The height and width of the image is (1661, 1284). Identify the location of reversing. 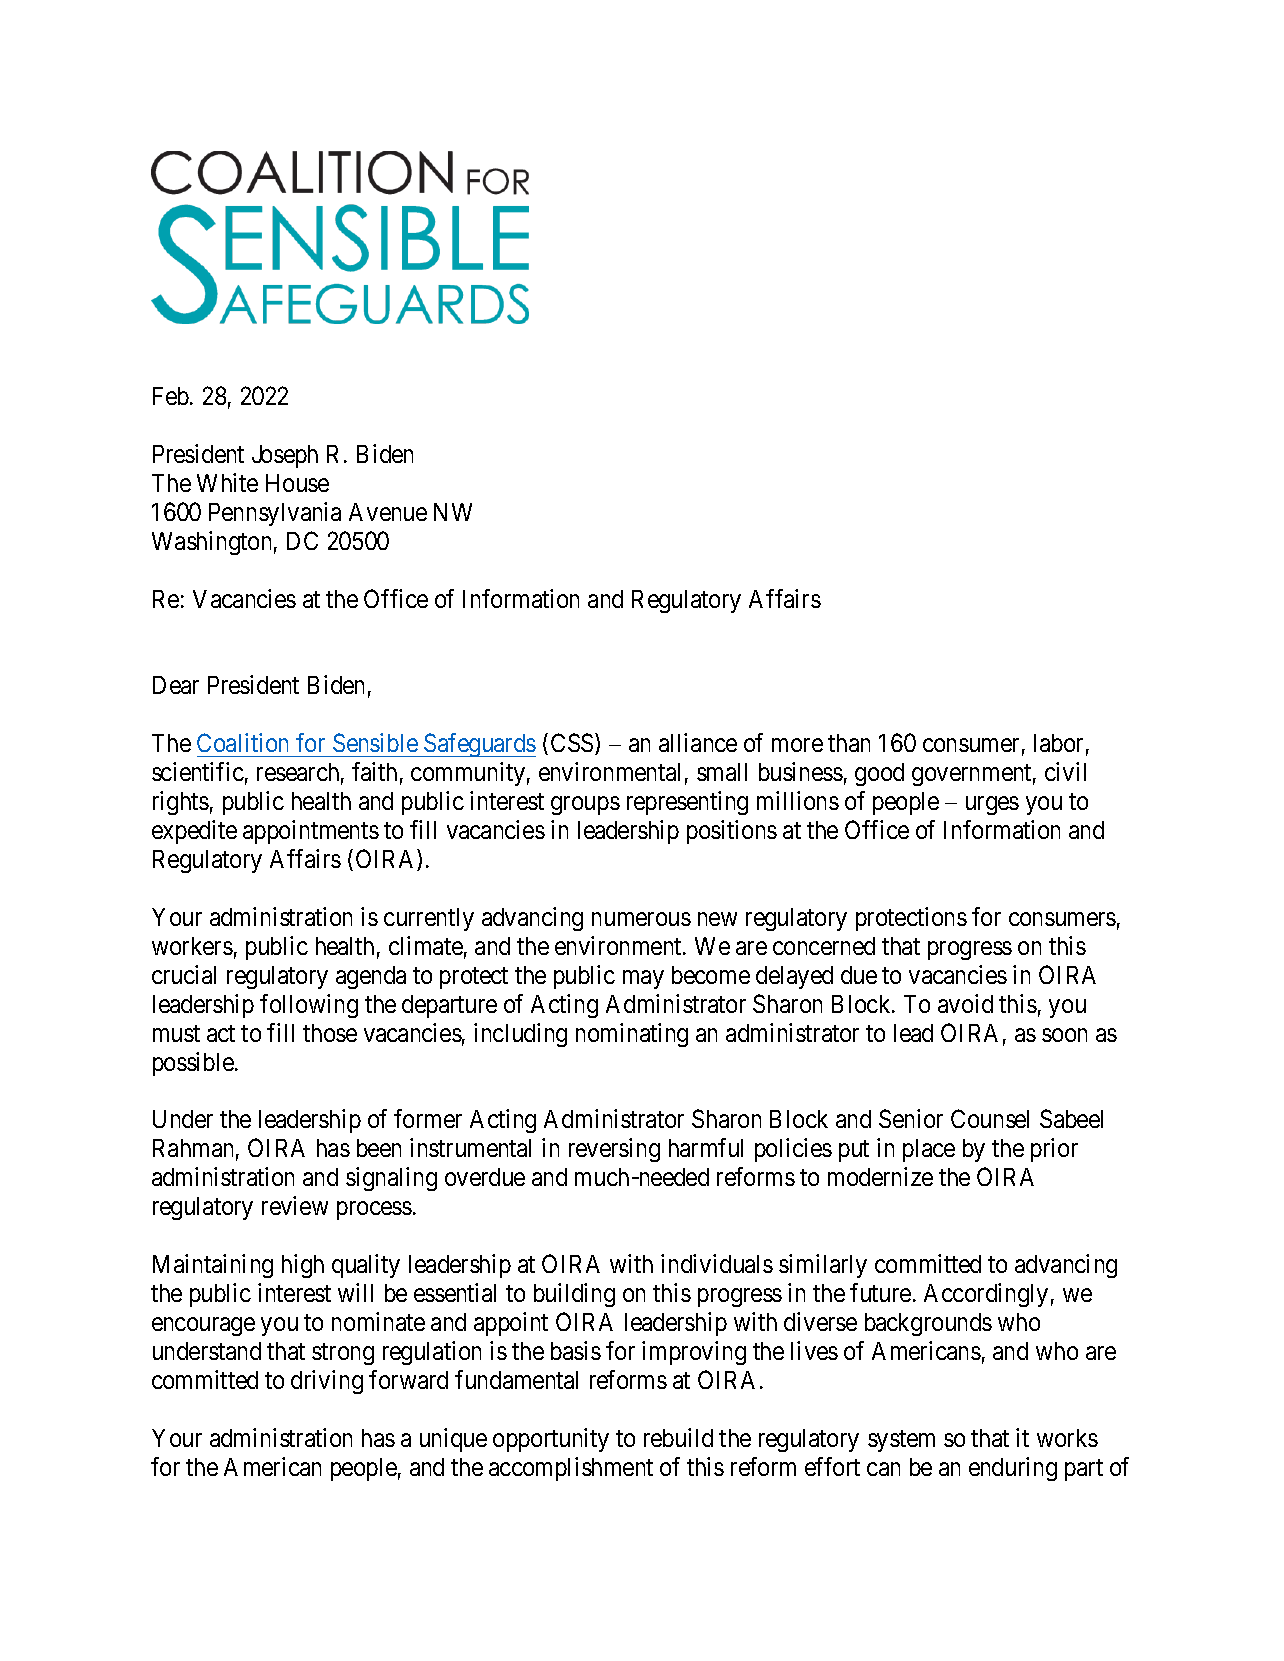
(614, 1150).
